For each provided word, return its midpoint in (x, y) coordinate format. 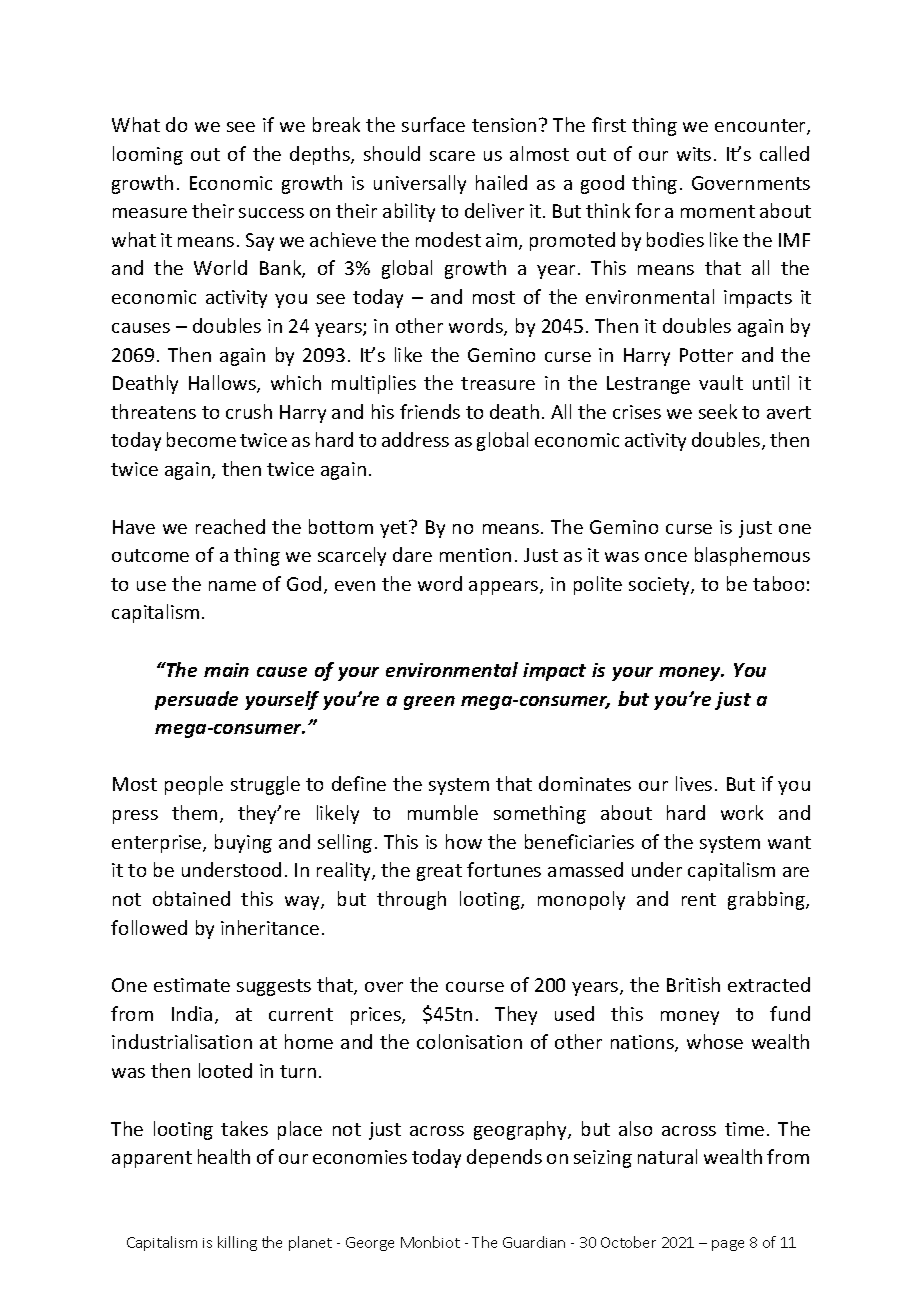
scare (452, 156)
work (742, 812)
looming (148, 155)
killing (237, 1243)
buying (243, 843)
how (464, 841)
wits (694, 154)
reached (230, 526)
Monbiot (430, 1242)
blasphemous (752, 556)
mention (475, 555)
